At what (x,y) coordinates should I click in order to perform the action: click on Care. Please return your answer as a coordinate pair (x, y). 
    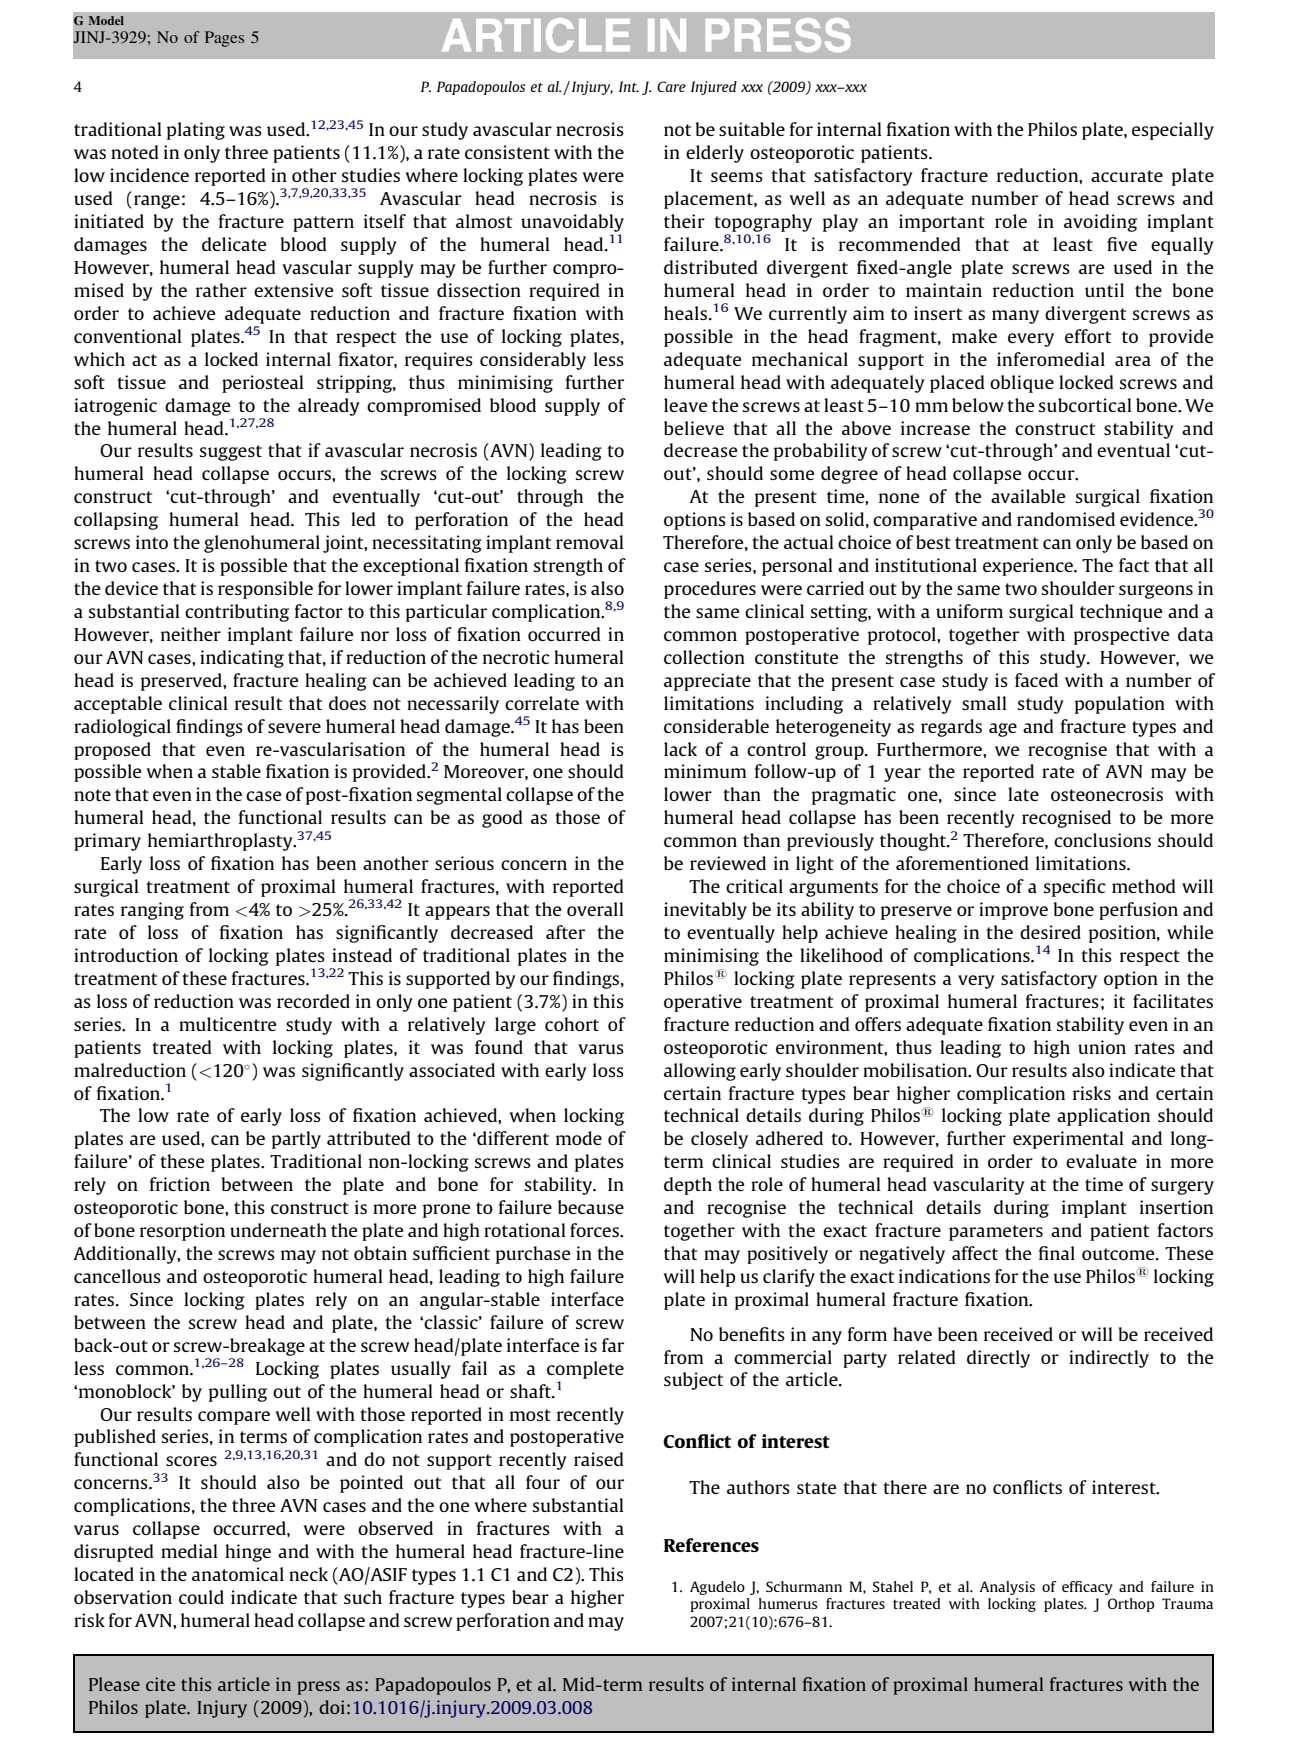
    Looking at the image, I should click on (671, 86).
